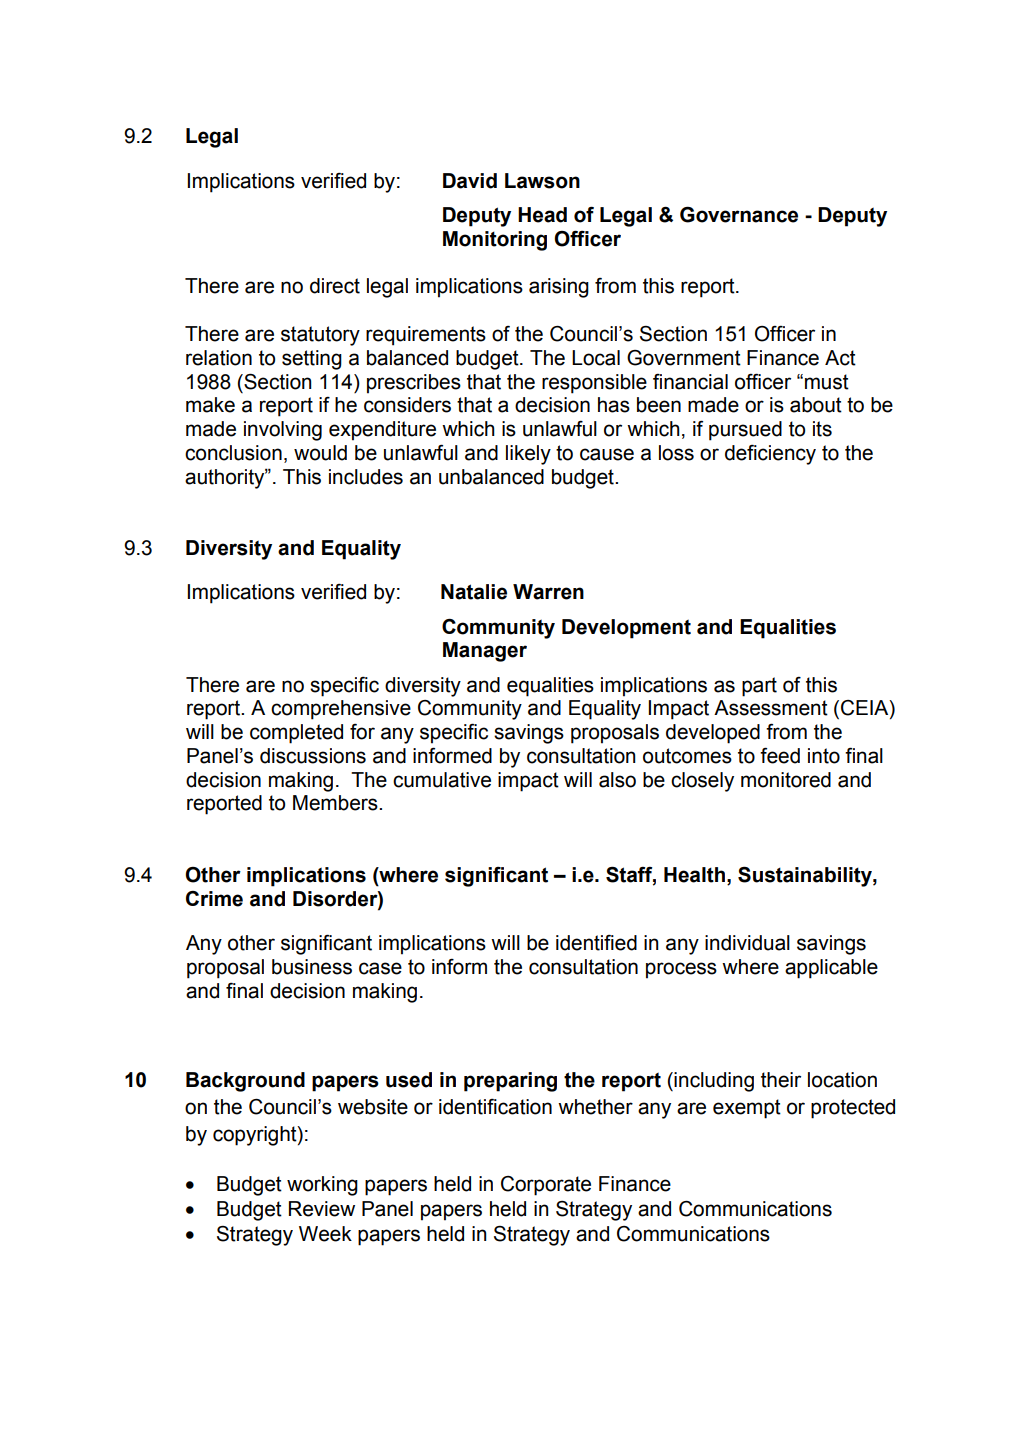 This screenshot has width=1026, height=1451. I want to click on completed, so click(296, 734).
